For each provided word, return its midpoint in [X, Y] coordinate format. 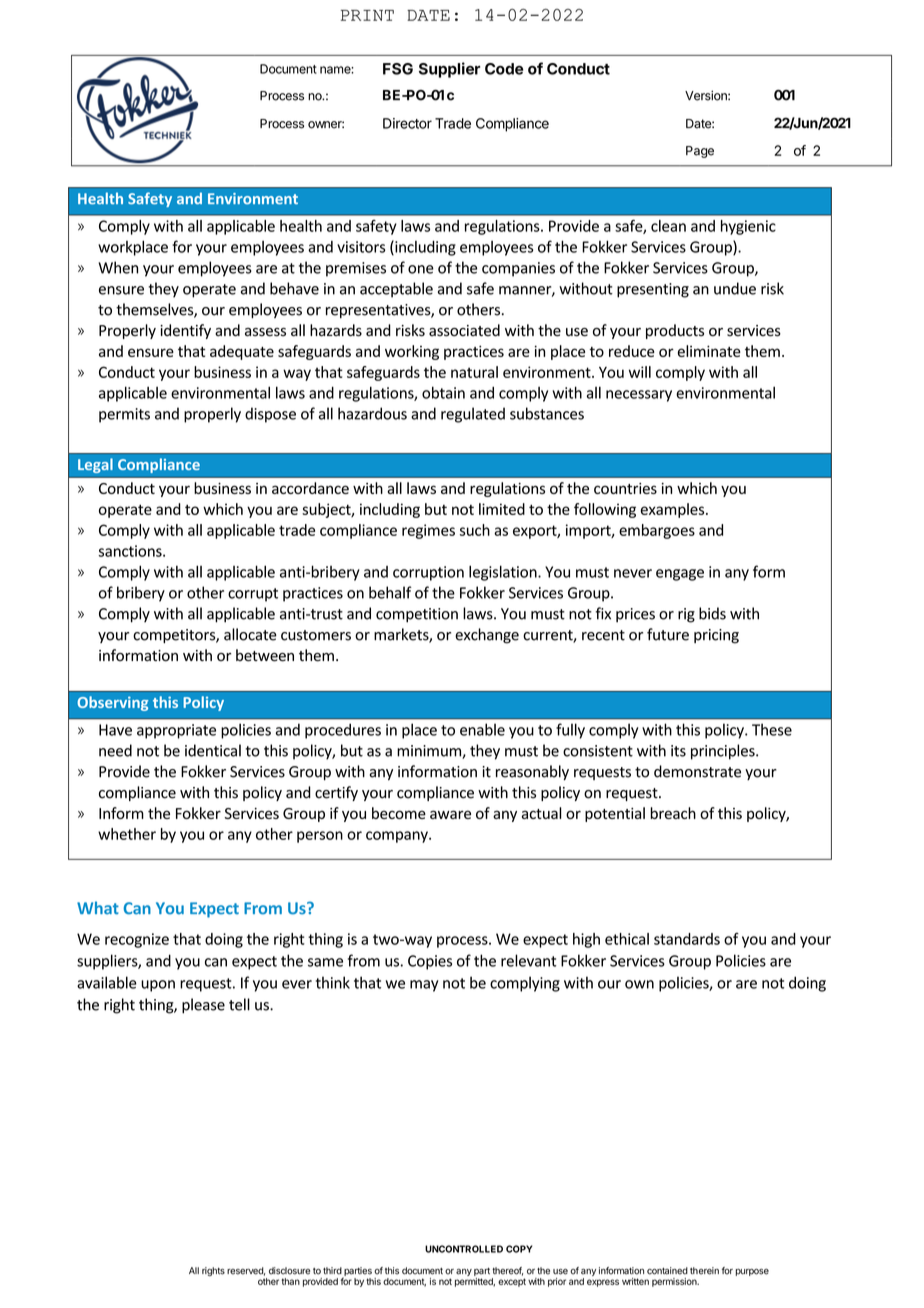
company [398, 837]
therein [704, 1271]
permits [124, 415]
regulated [473, 415]
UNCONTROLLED [464, 1249]
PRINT [367, 15]
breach [673, 813]
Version [707, 95]
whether [127, 834]
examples [674, 510]
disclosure [289, 1271]
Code [504, 69]
